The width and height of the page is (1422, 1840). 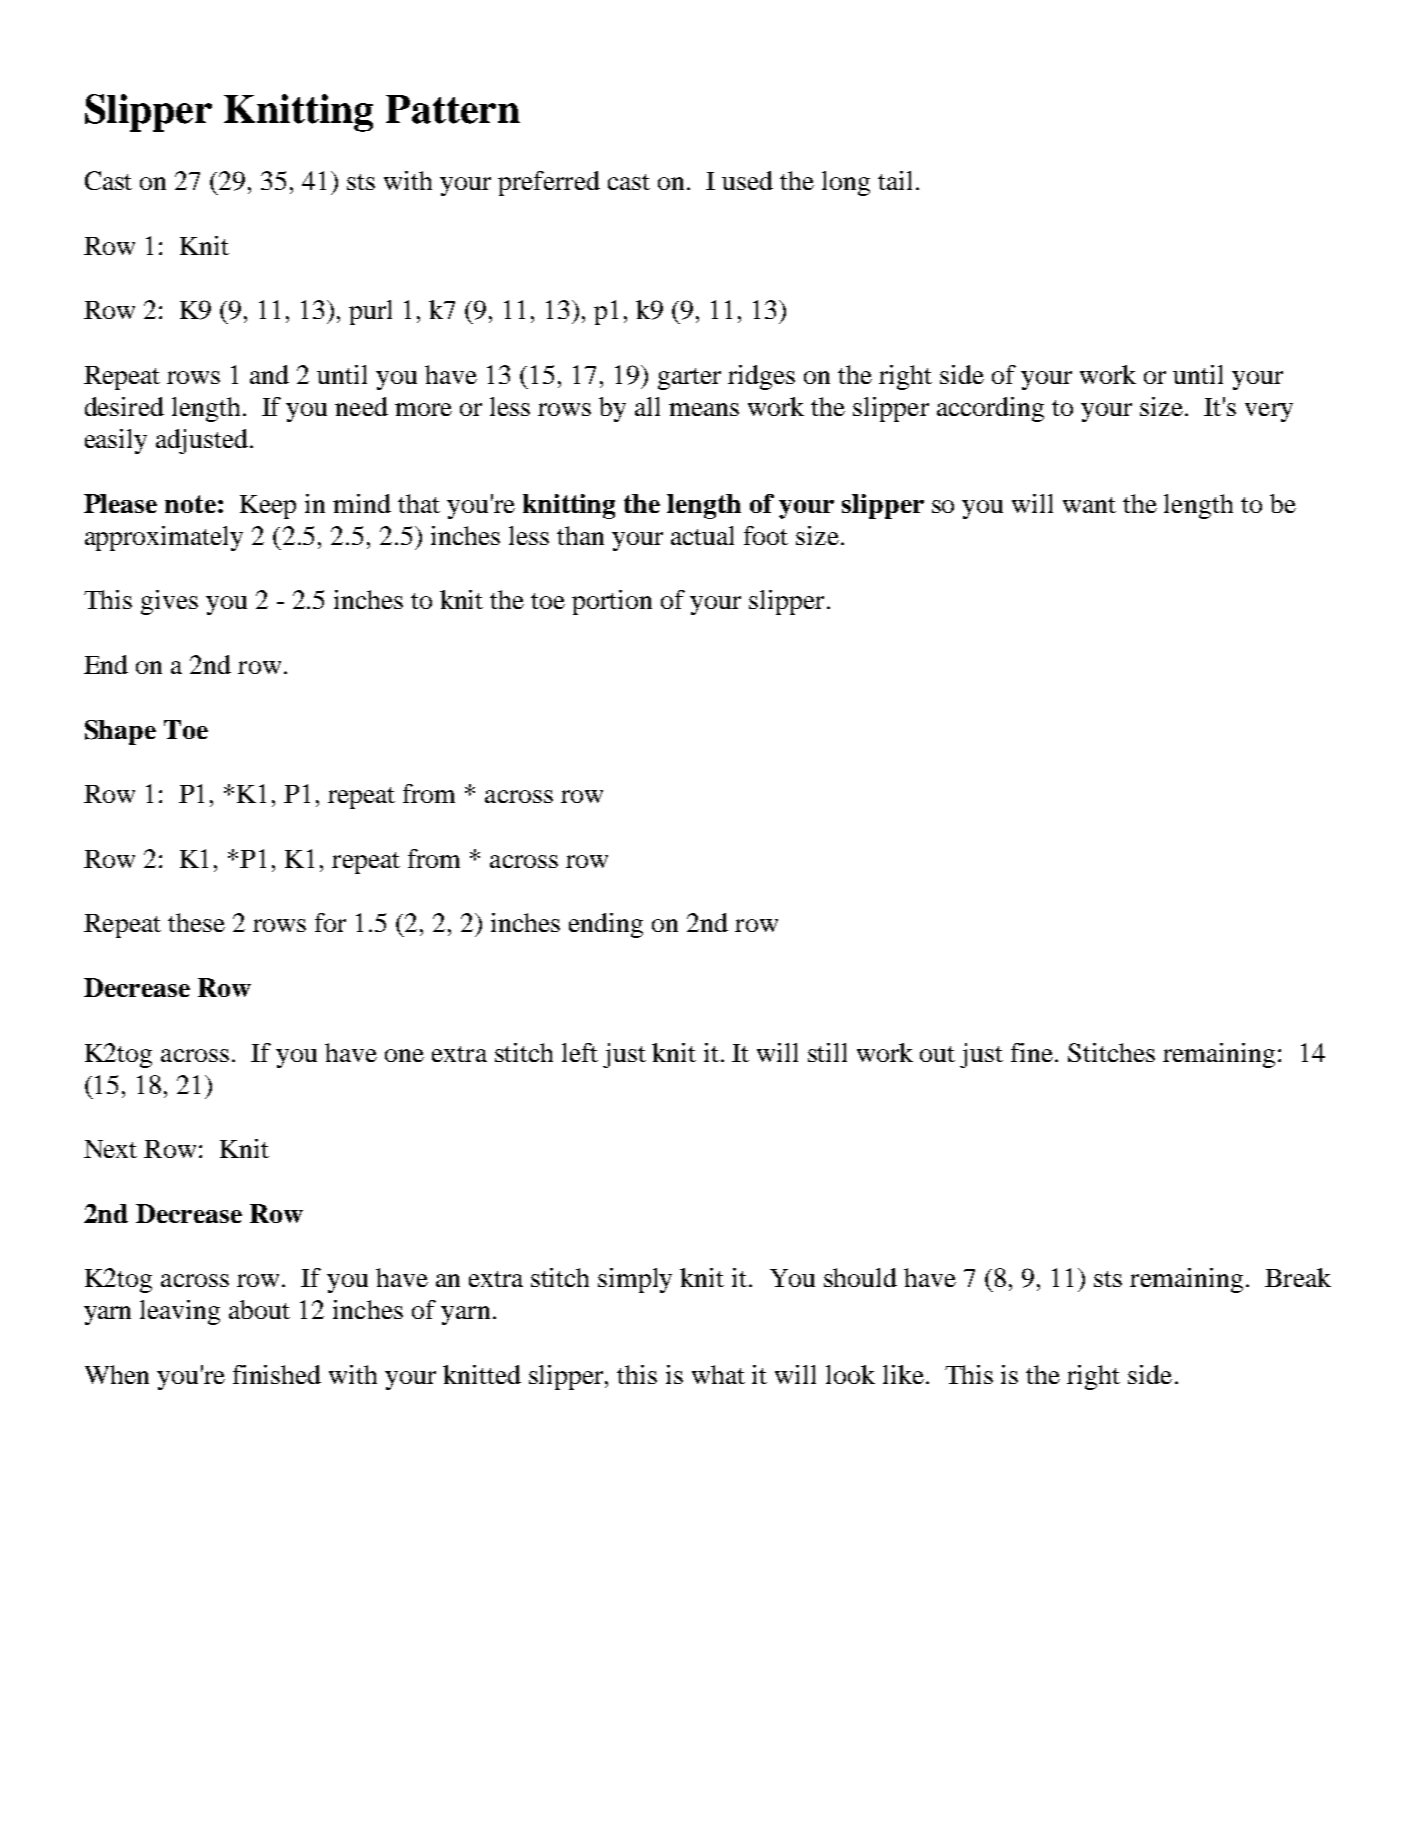 I want to click on actual, so click(x=702, y=535).
